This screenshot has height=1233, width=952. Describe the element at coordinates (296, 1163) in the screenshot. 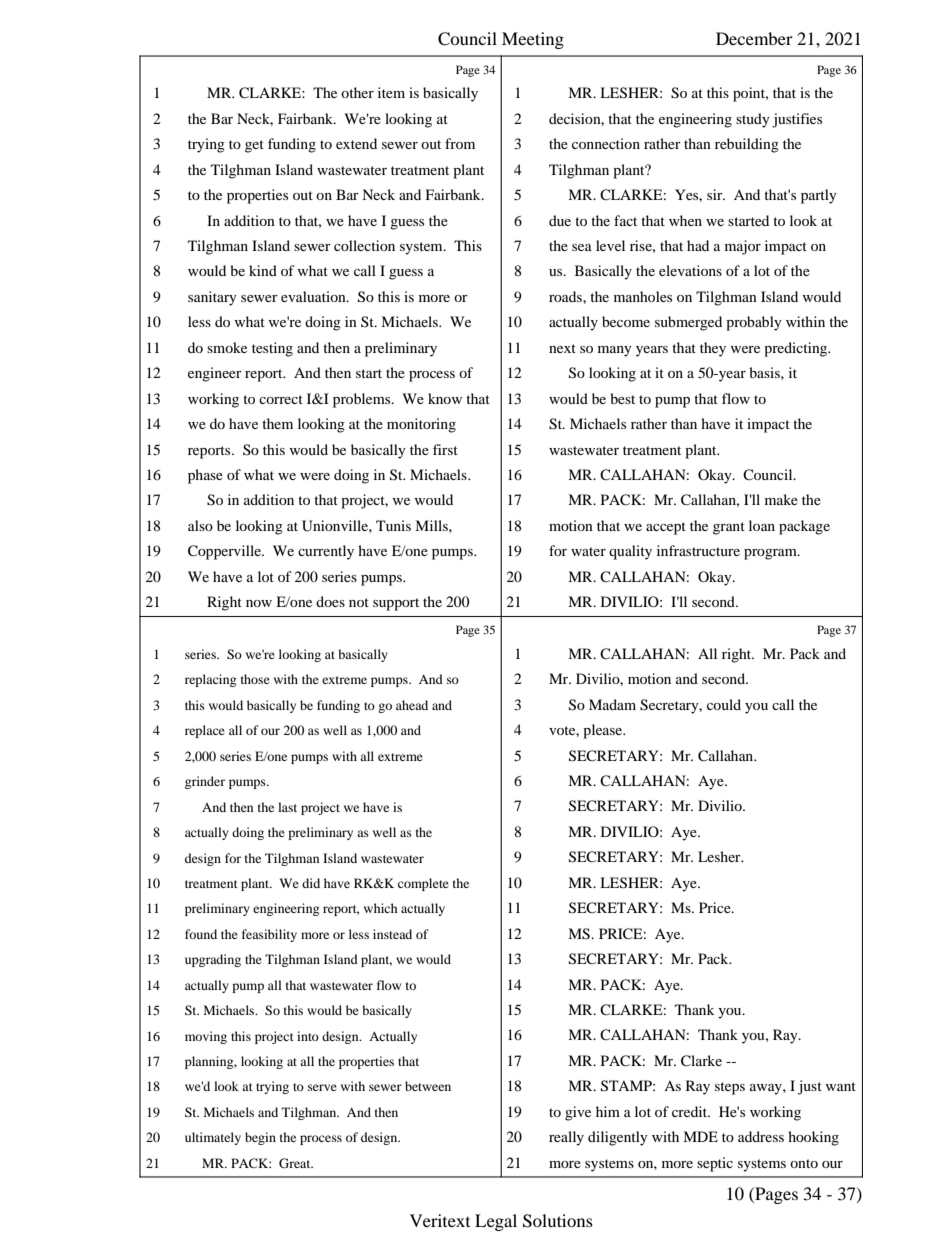

I see `Great` at that location.
